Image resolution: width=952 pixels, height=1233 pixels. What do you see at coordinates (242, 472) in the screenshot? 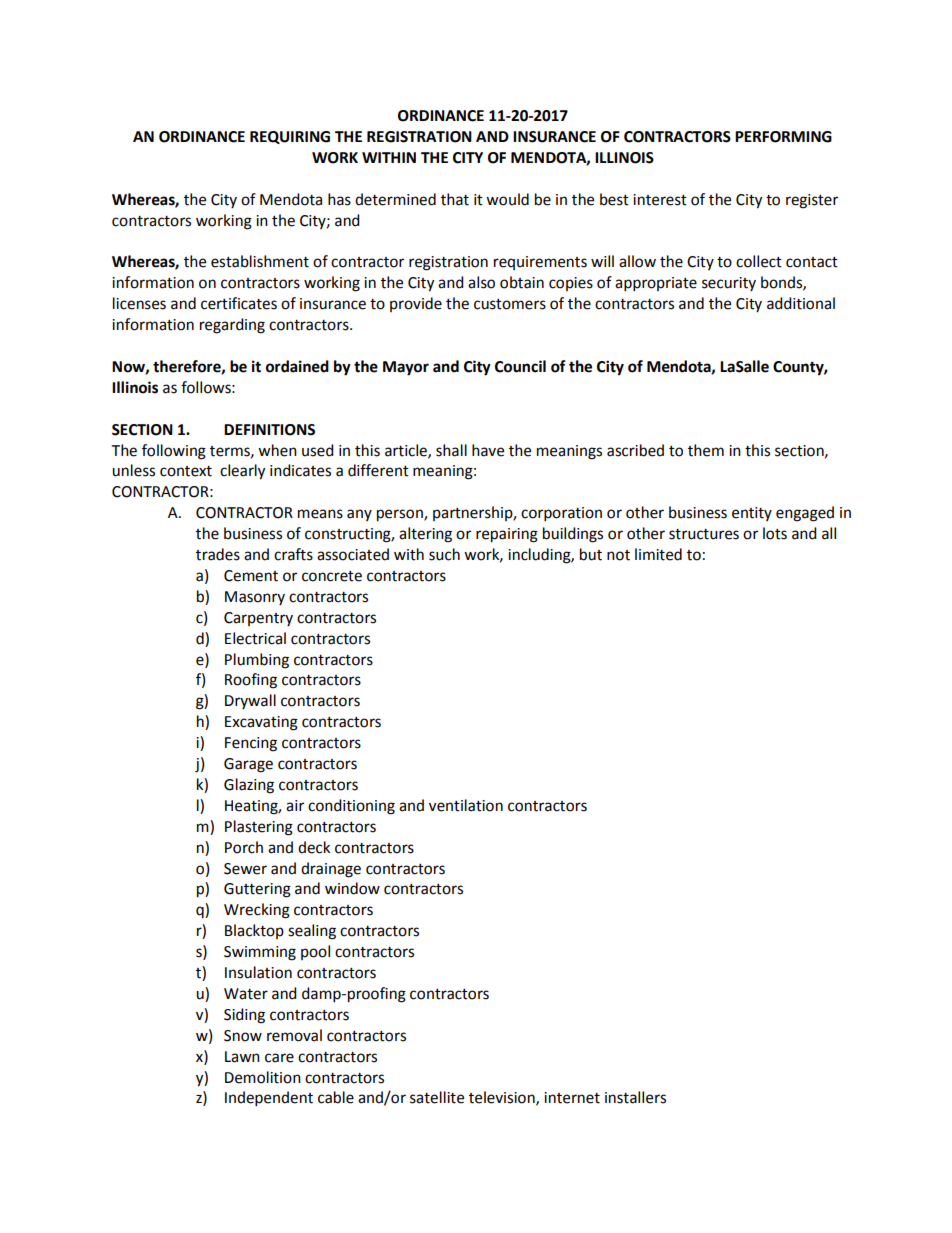
I see `clearly` at bounding box center [242, 472].
